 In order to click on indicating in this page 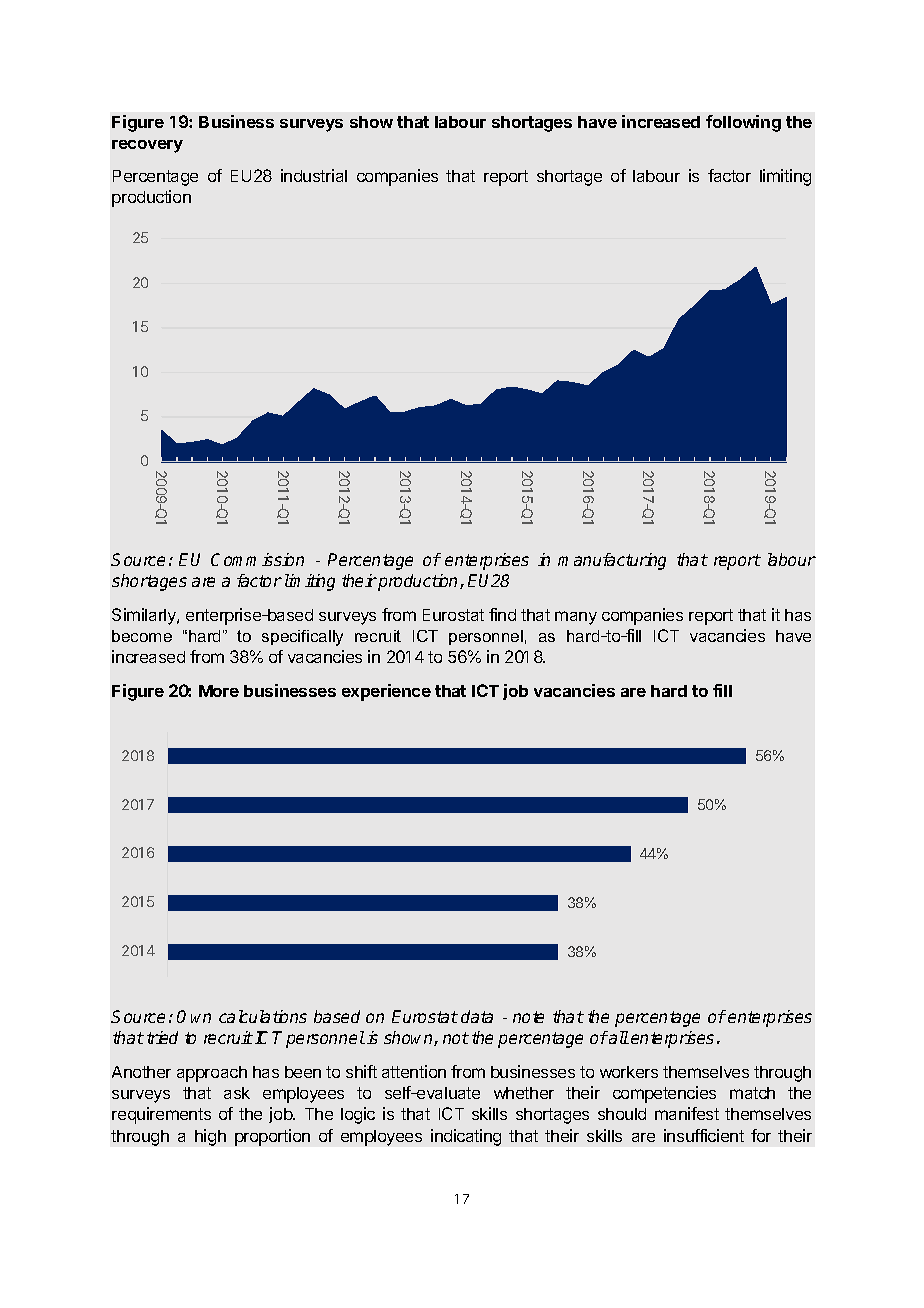, I will do `click(466, 1137)`.
